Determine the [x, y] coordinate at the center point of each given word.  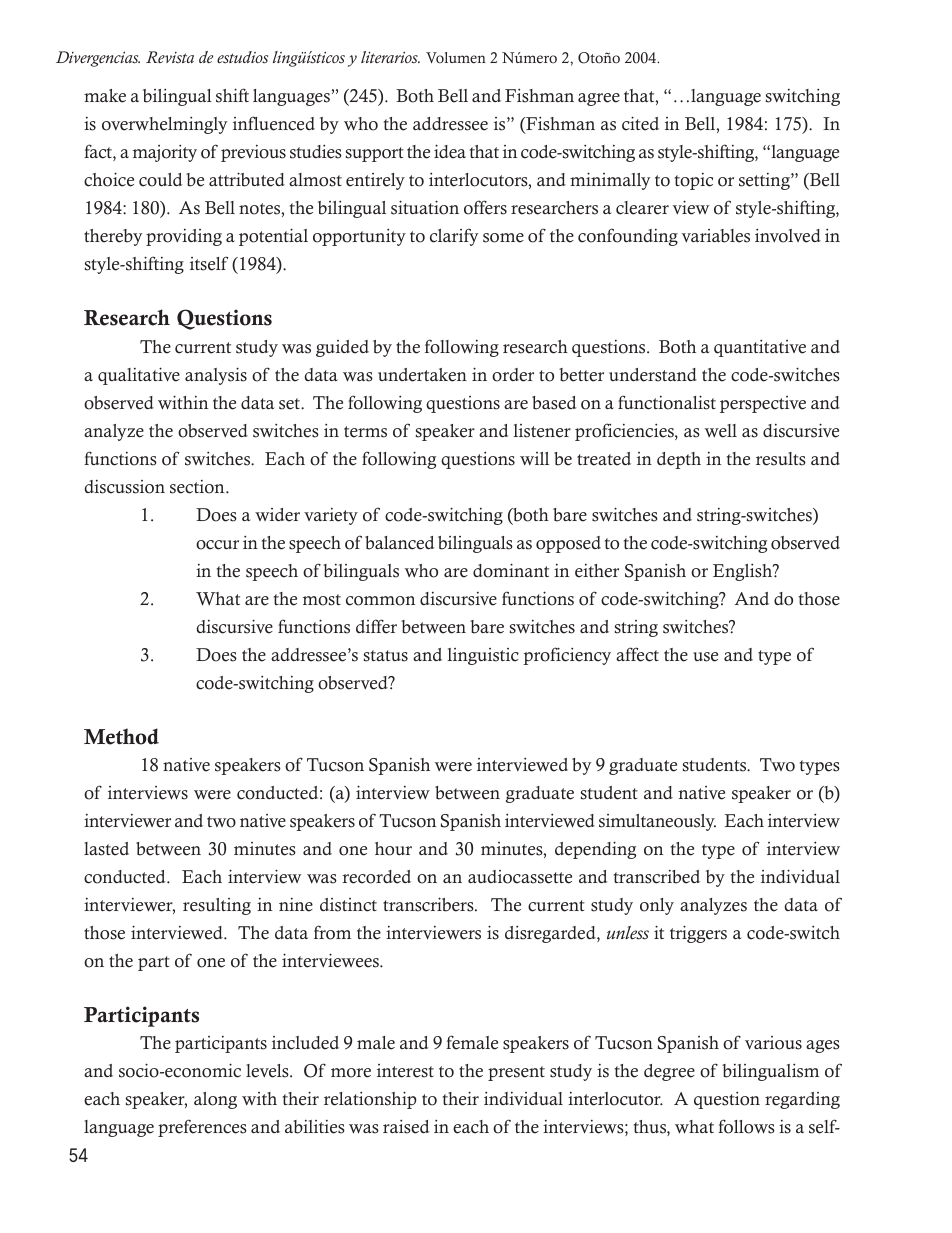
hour [393, 849]
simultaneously [657, 822]
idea [450, 151]
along [215, 1100]
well [720, 431]
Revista [170, 57]
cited [640, 123]
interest [405, 1071]
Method [121, 736]
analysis [216, 376]
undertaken [422, 375]
